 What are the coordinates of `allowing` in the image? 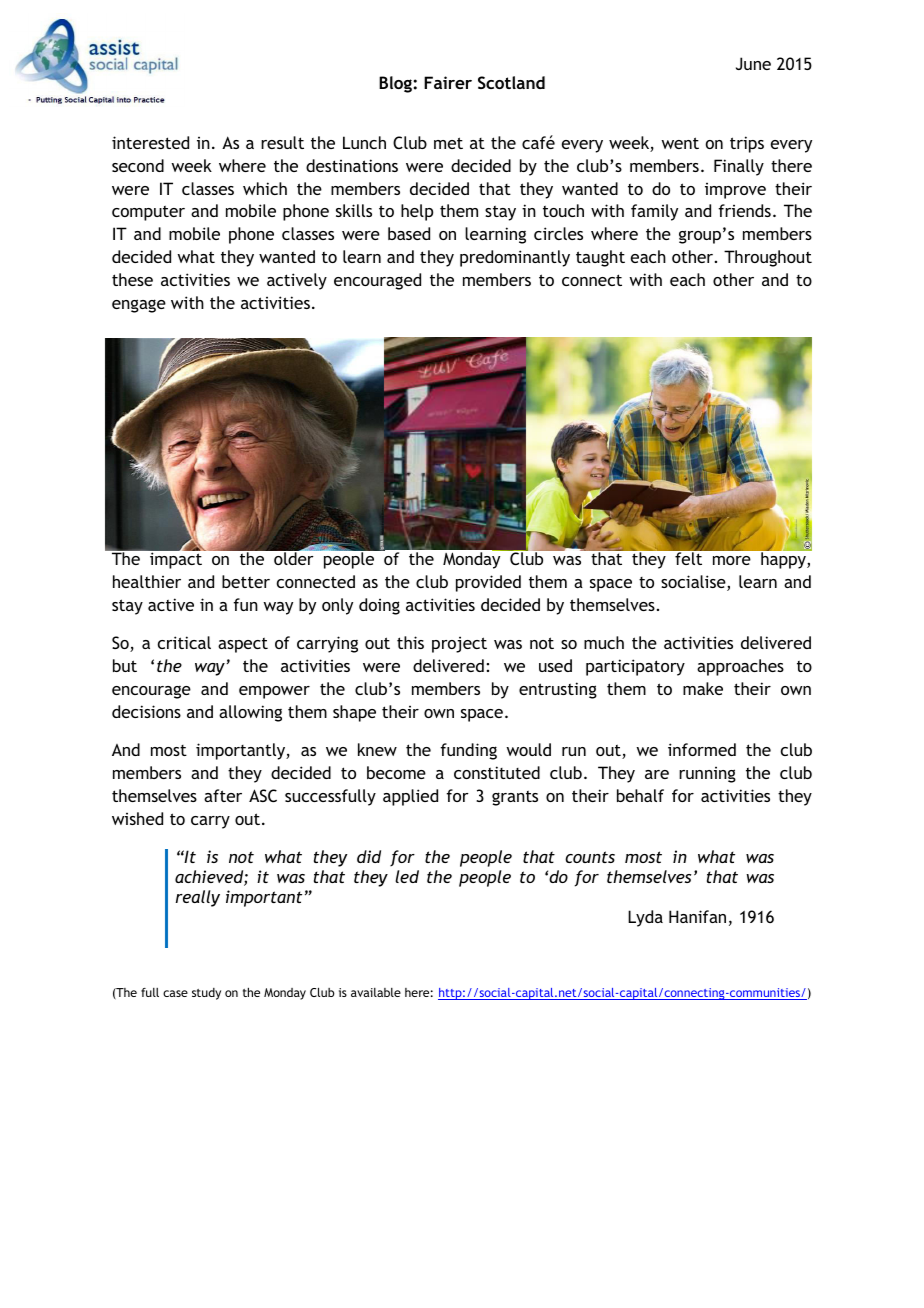 It's located at (250, 713).
